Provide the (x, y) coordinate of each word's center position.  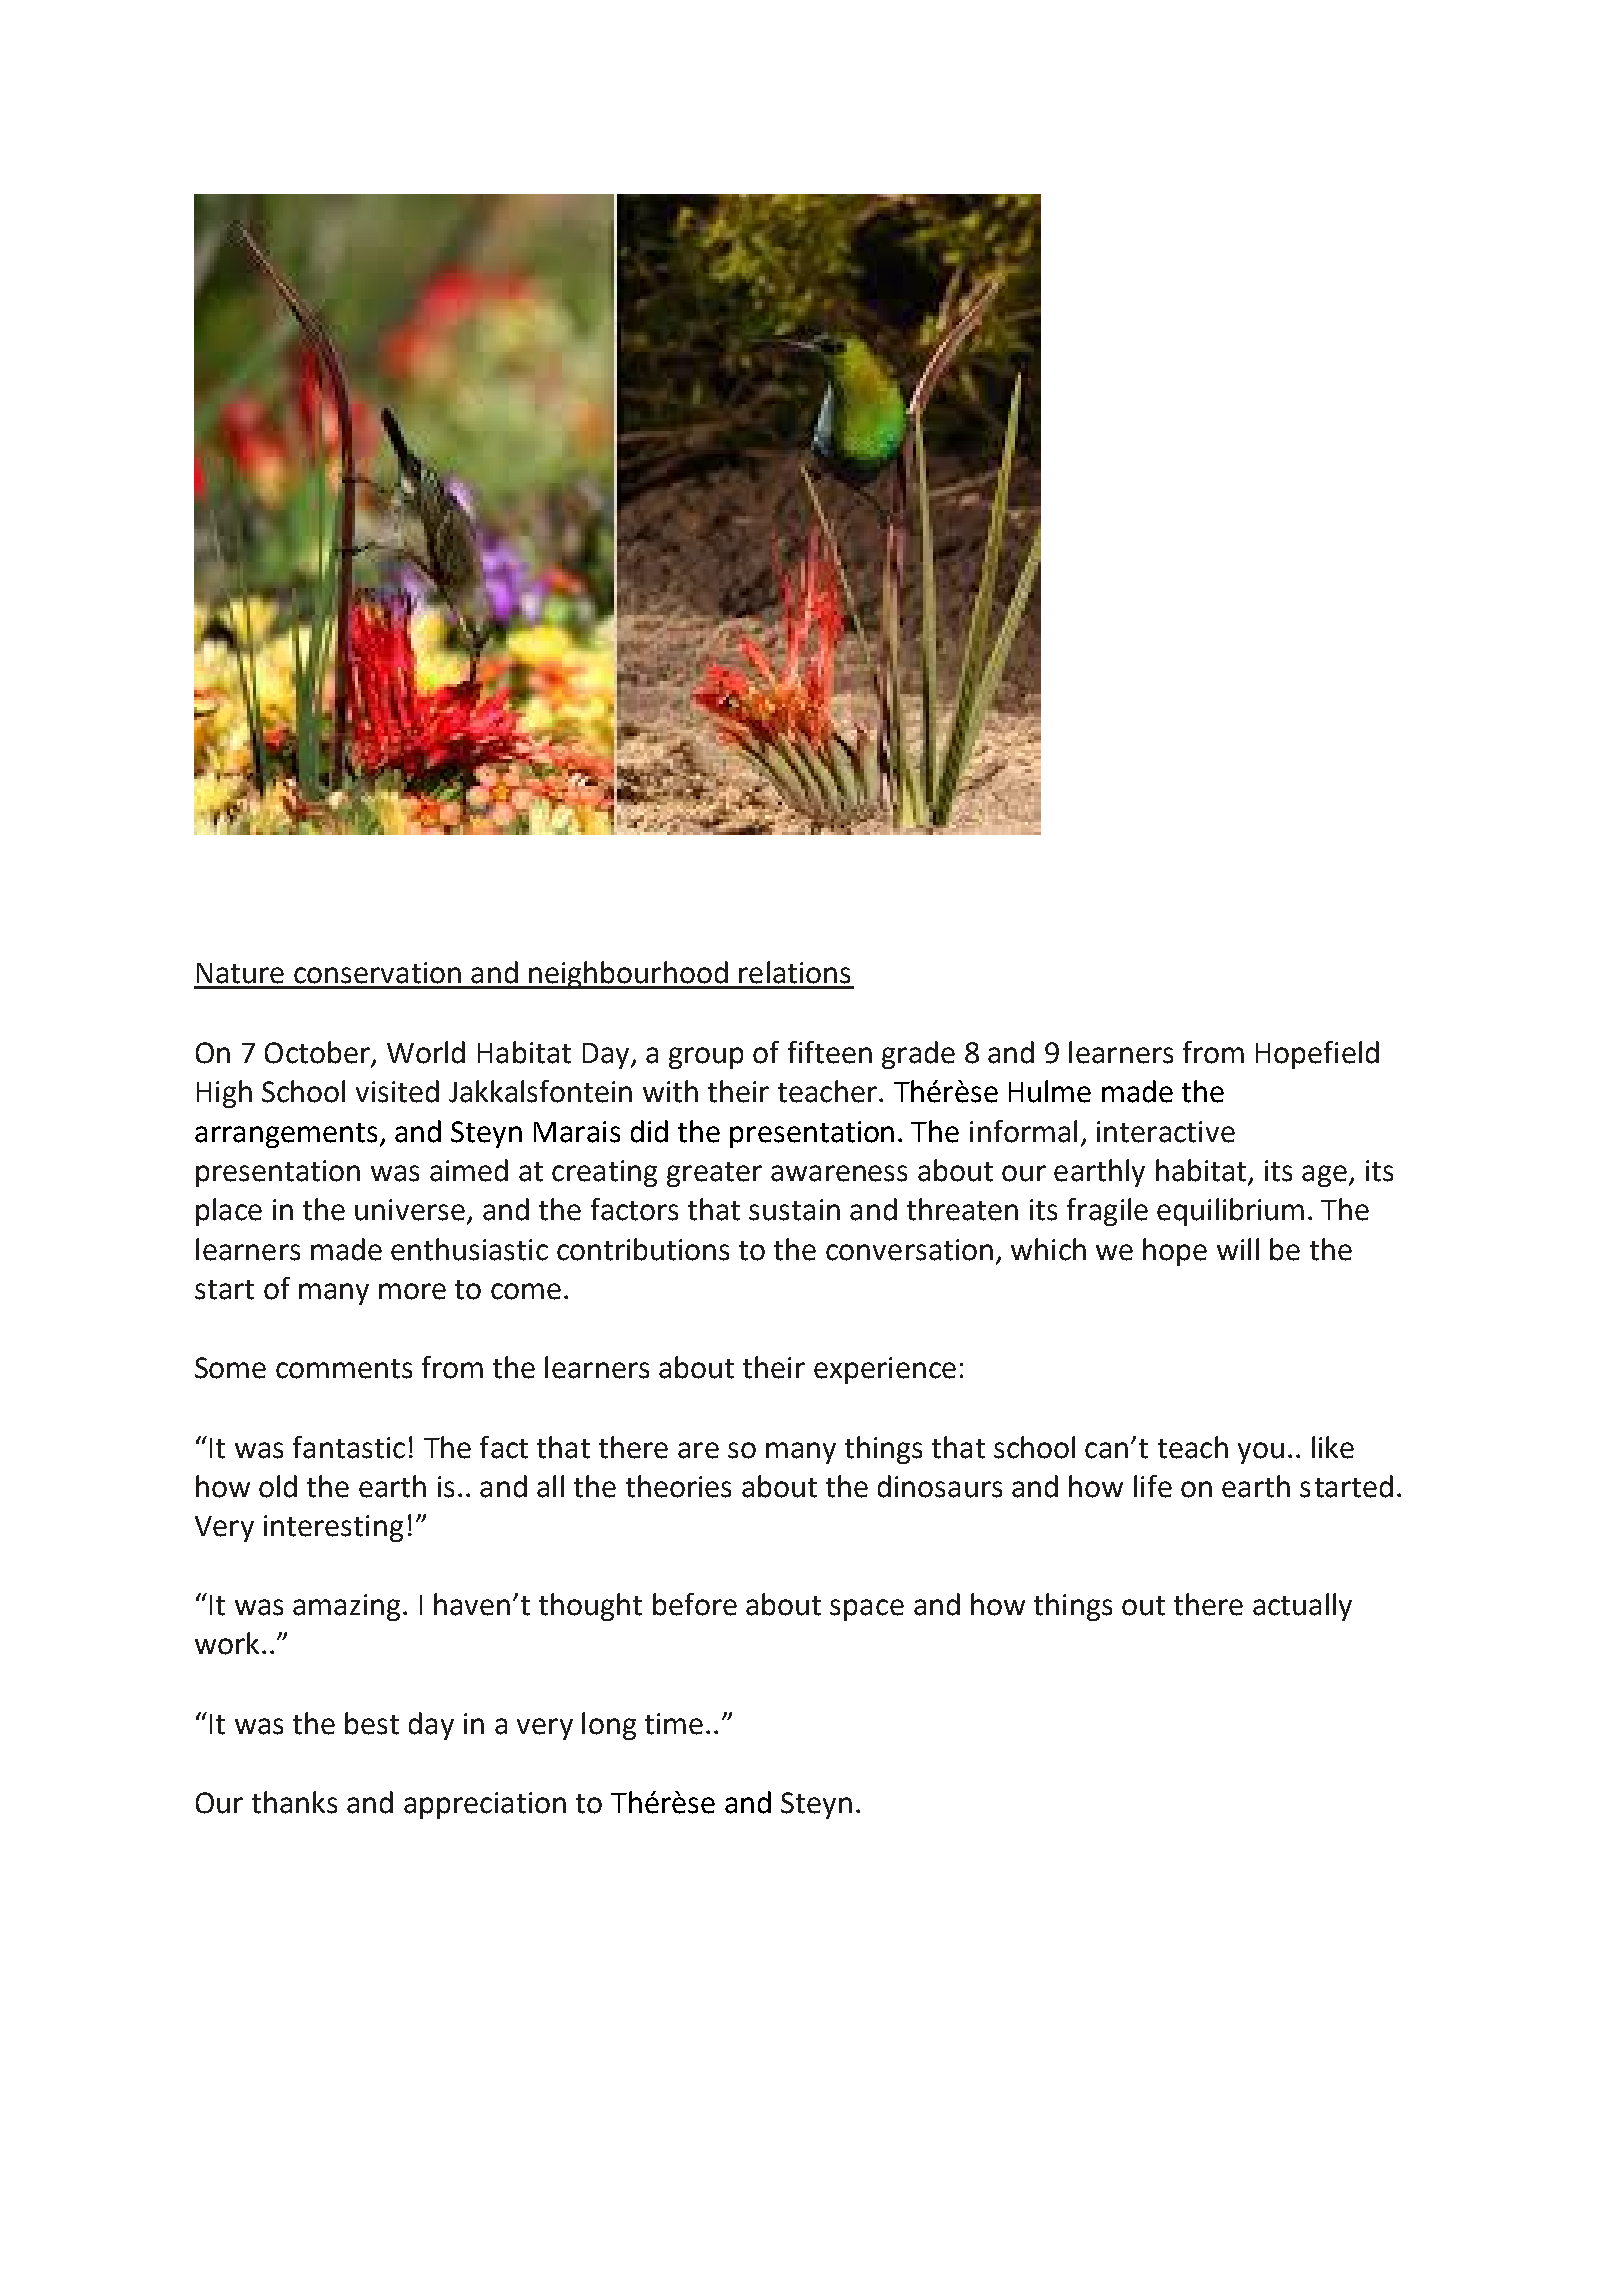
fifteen (830, 1052)
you (1261, 1453)
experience (885, 1370)
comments (344, 1369)
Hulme (1050, 1091)
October (317, 1052)
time (674, 1724)
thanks (294, 1802)
